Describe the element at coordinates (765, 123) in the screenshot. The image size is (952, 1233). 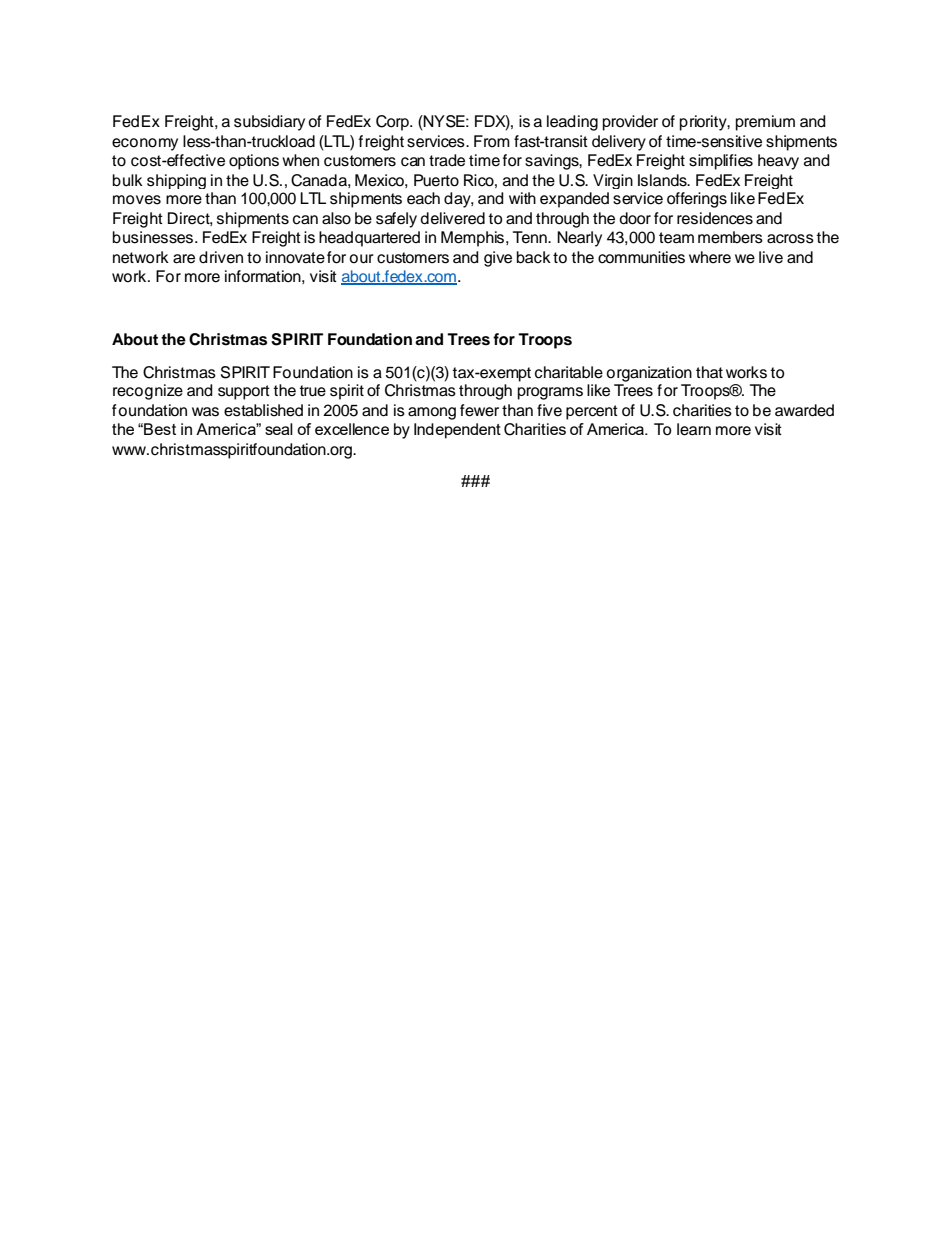
I see `premium` at that location.
